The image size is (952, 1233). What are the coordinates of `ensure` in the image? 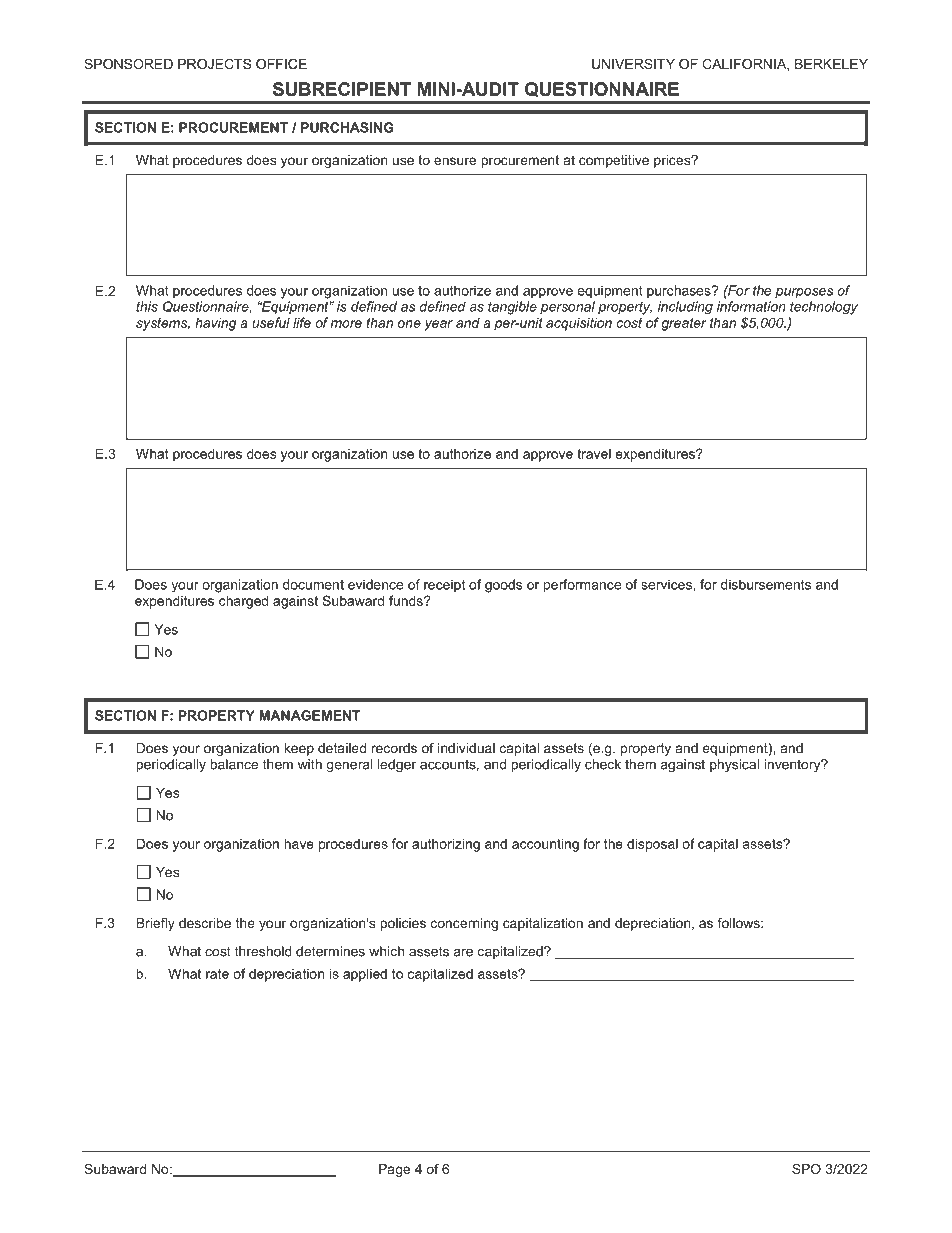 It's located at (455, 161).
